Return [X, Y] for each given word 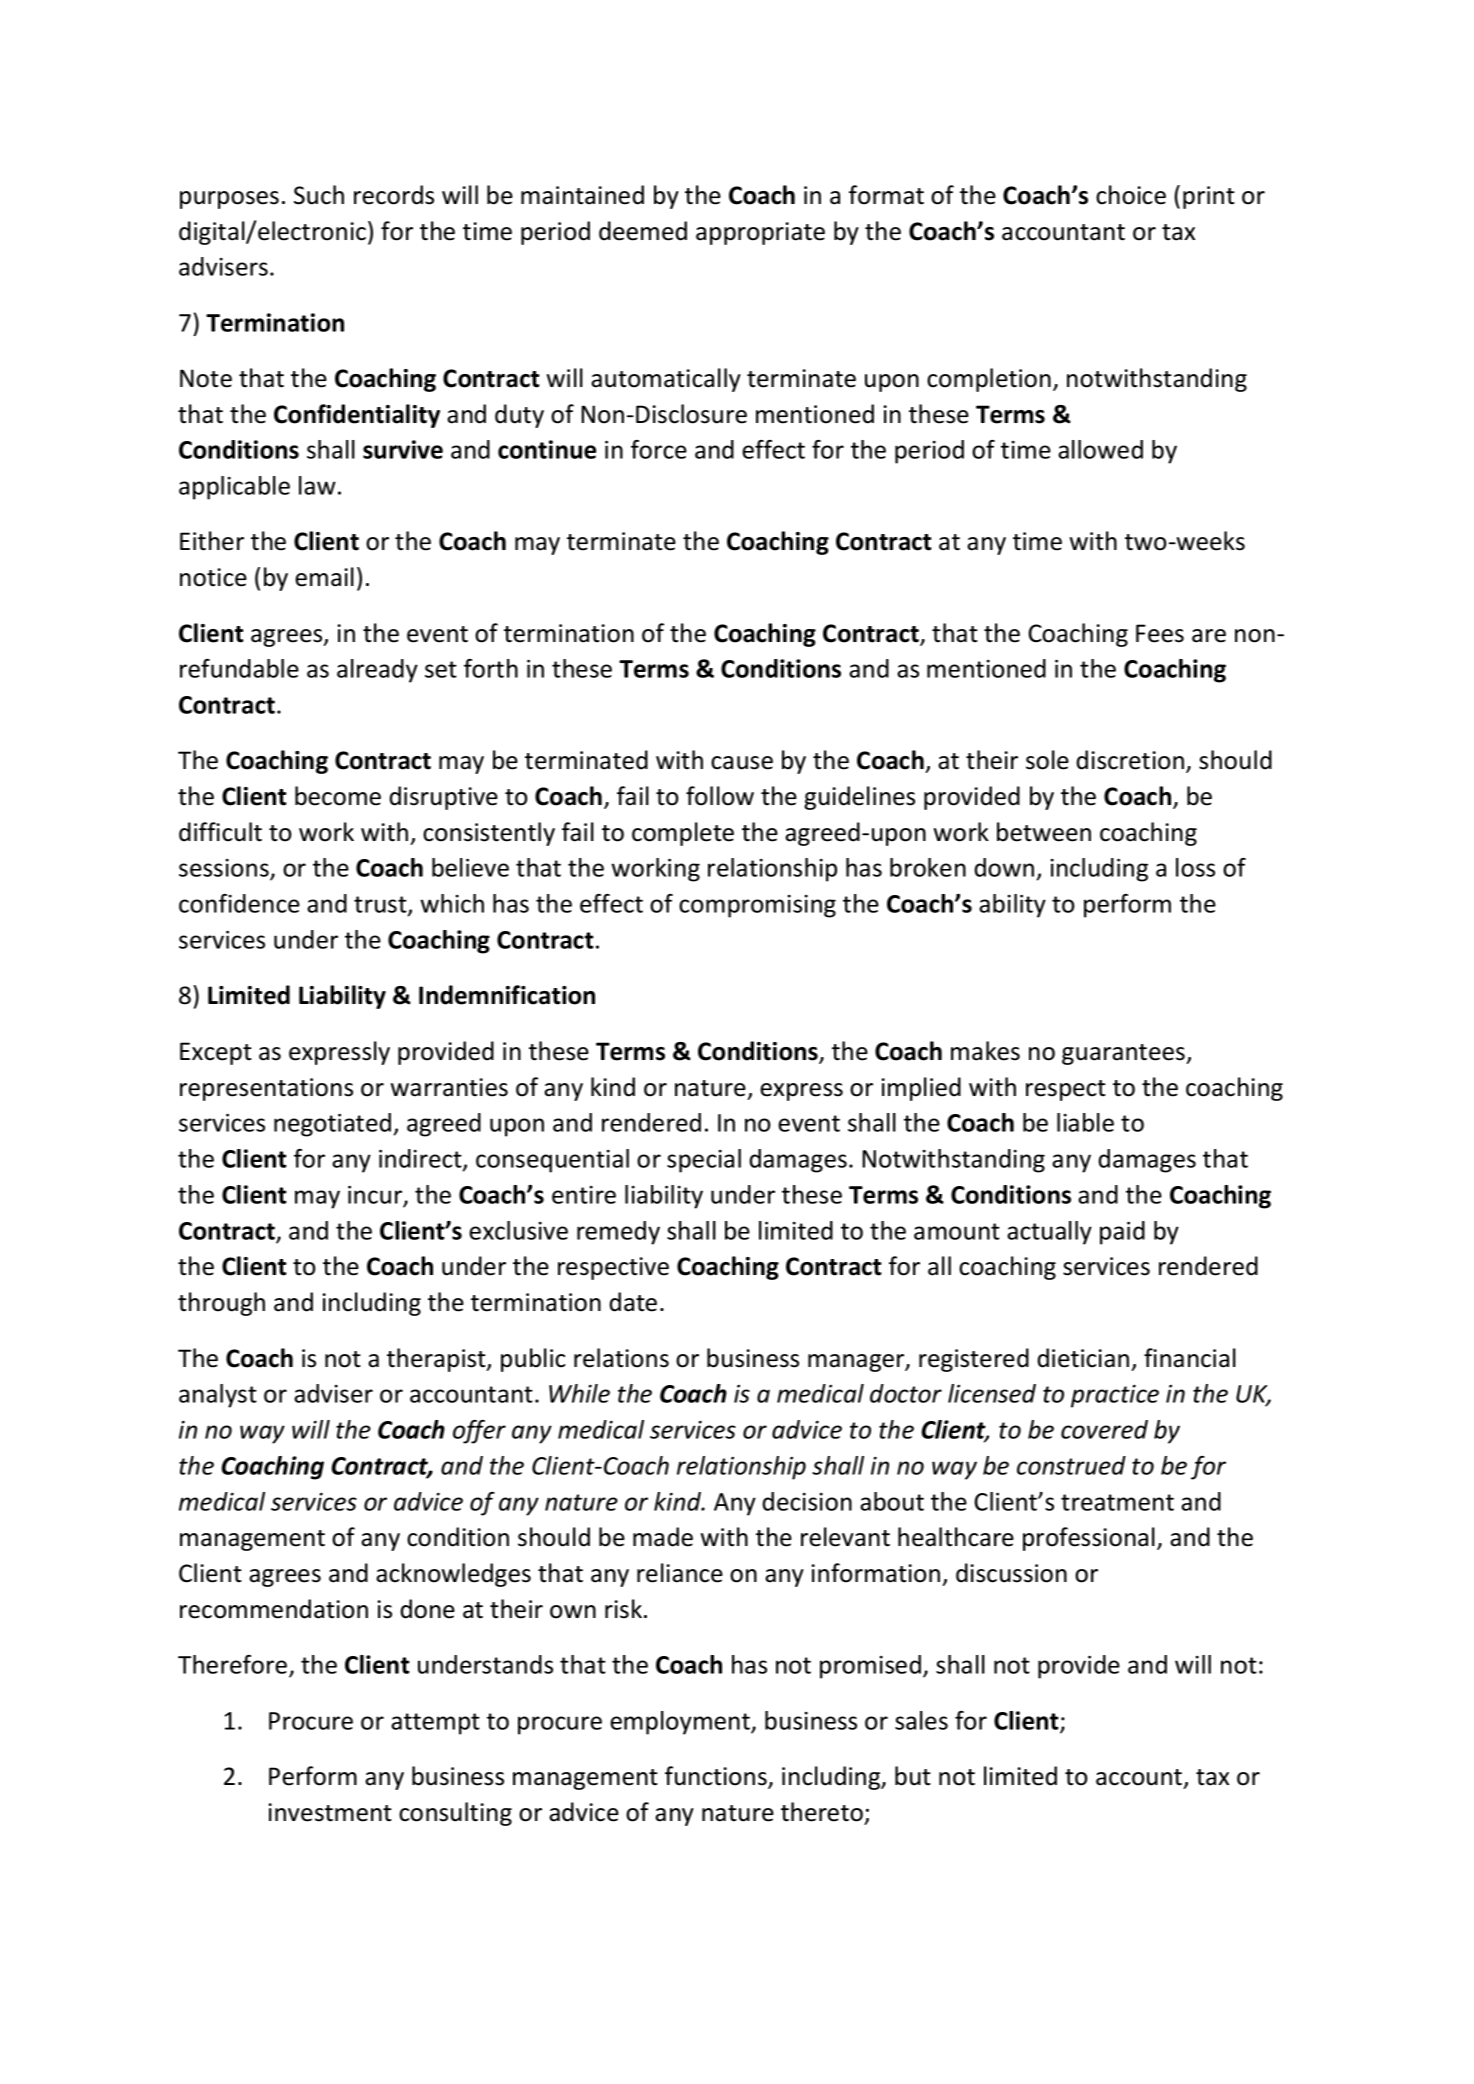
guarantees [1125, 1054]
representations [266, 1089]
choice [1131, 195]
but [913, 1776]
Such [319, 195]
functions [717, 1777]
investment [330, 1812]
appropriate [760, 233]
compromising [757, 906]
